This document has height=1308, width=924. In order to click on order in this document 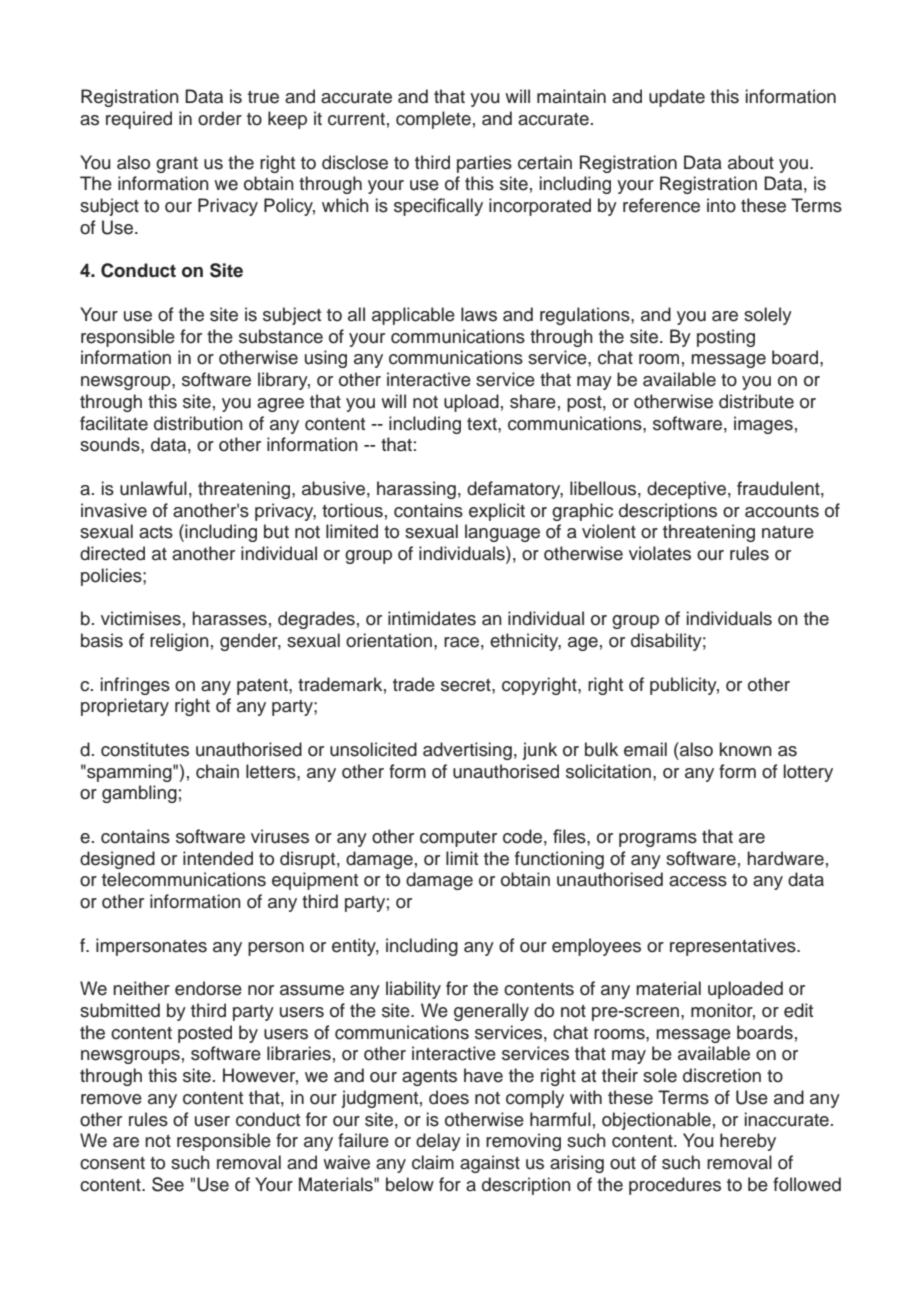, I will do `click(220, 118)`.
